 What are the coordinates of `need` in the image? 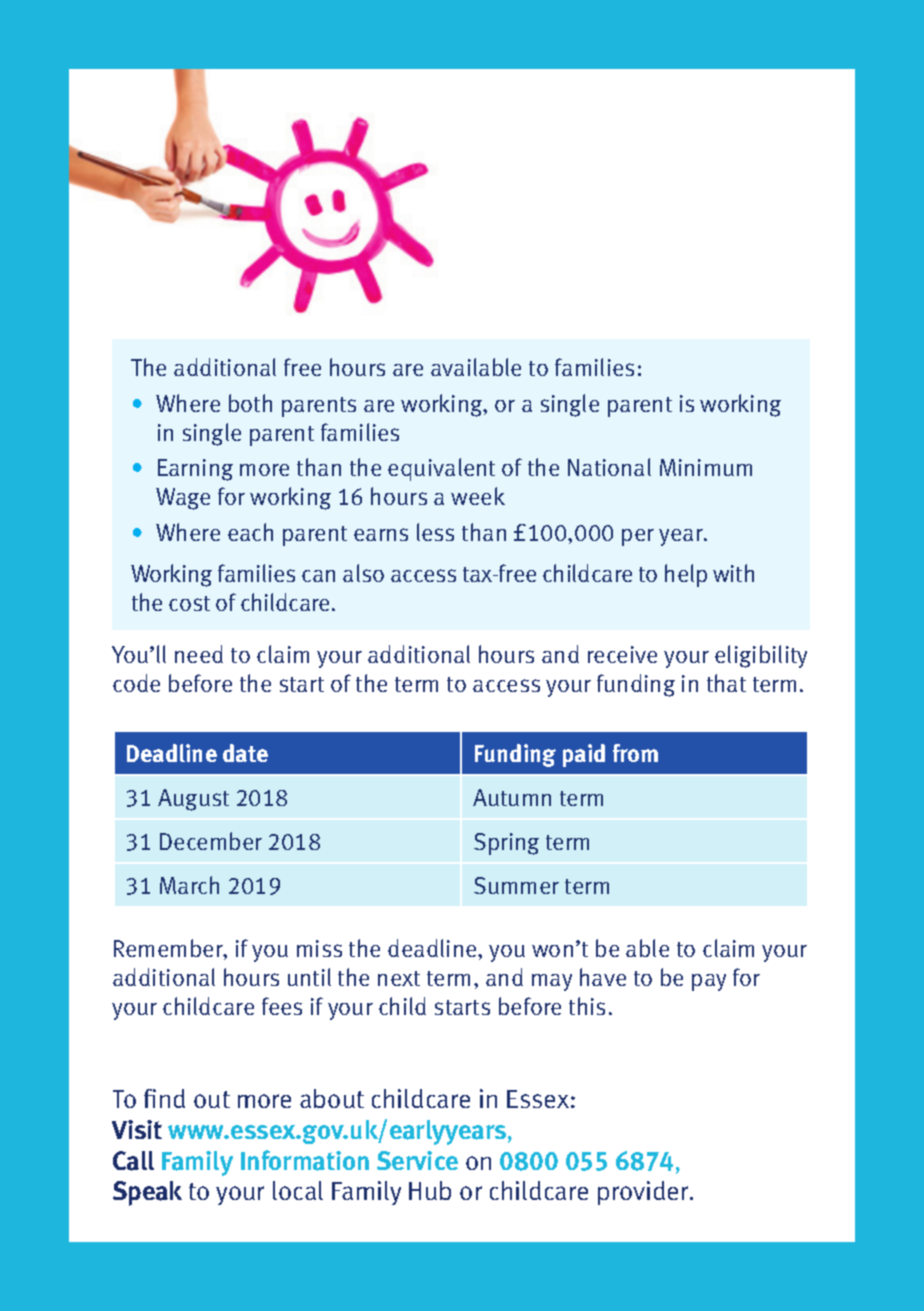 It's located at (199, 654).
